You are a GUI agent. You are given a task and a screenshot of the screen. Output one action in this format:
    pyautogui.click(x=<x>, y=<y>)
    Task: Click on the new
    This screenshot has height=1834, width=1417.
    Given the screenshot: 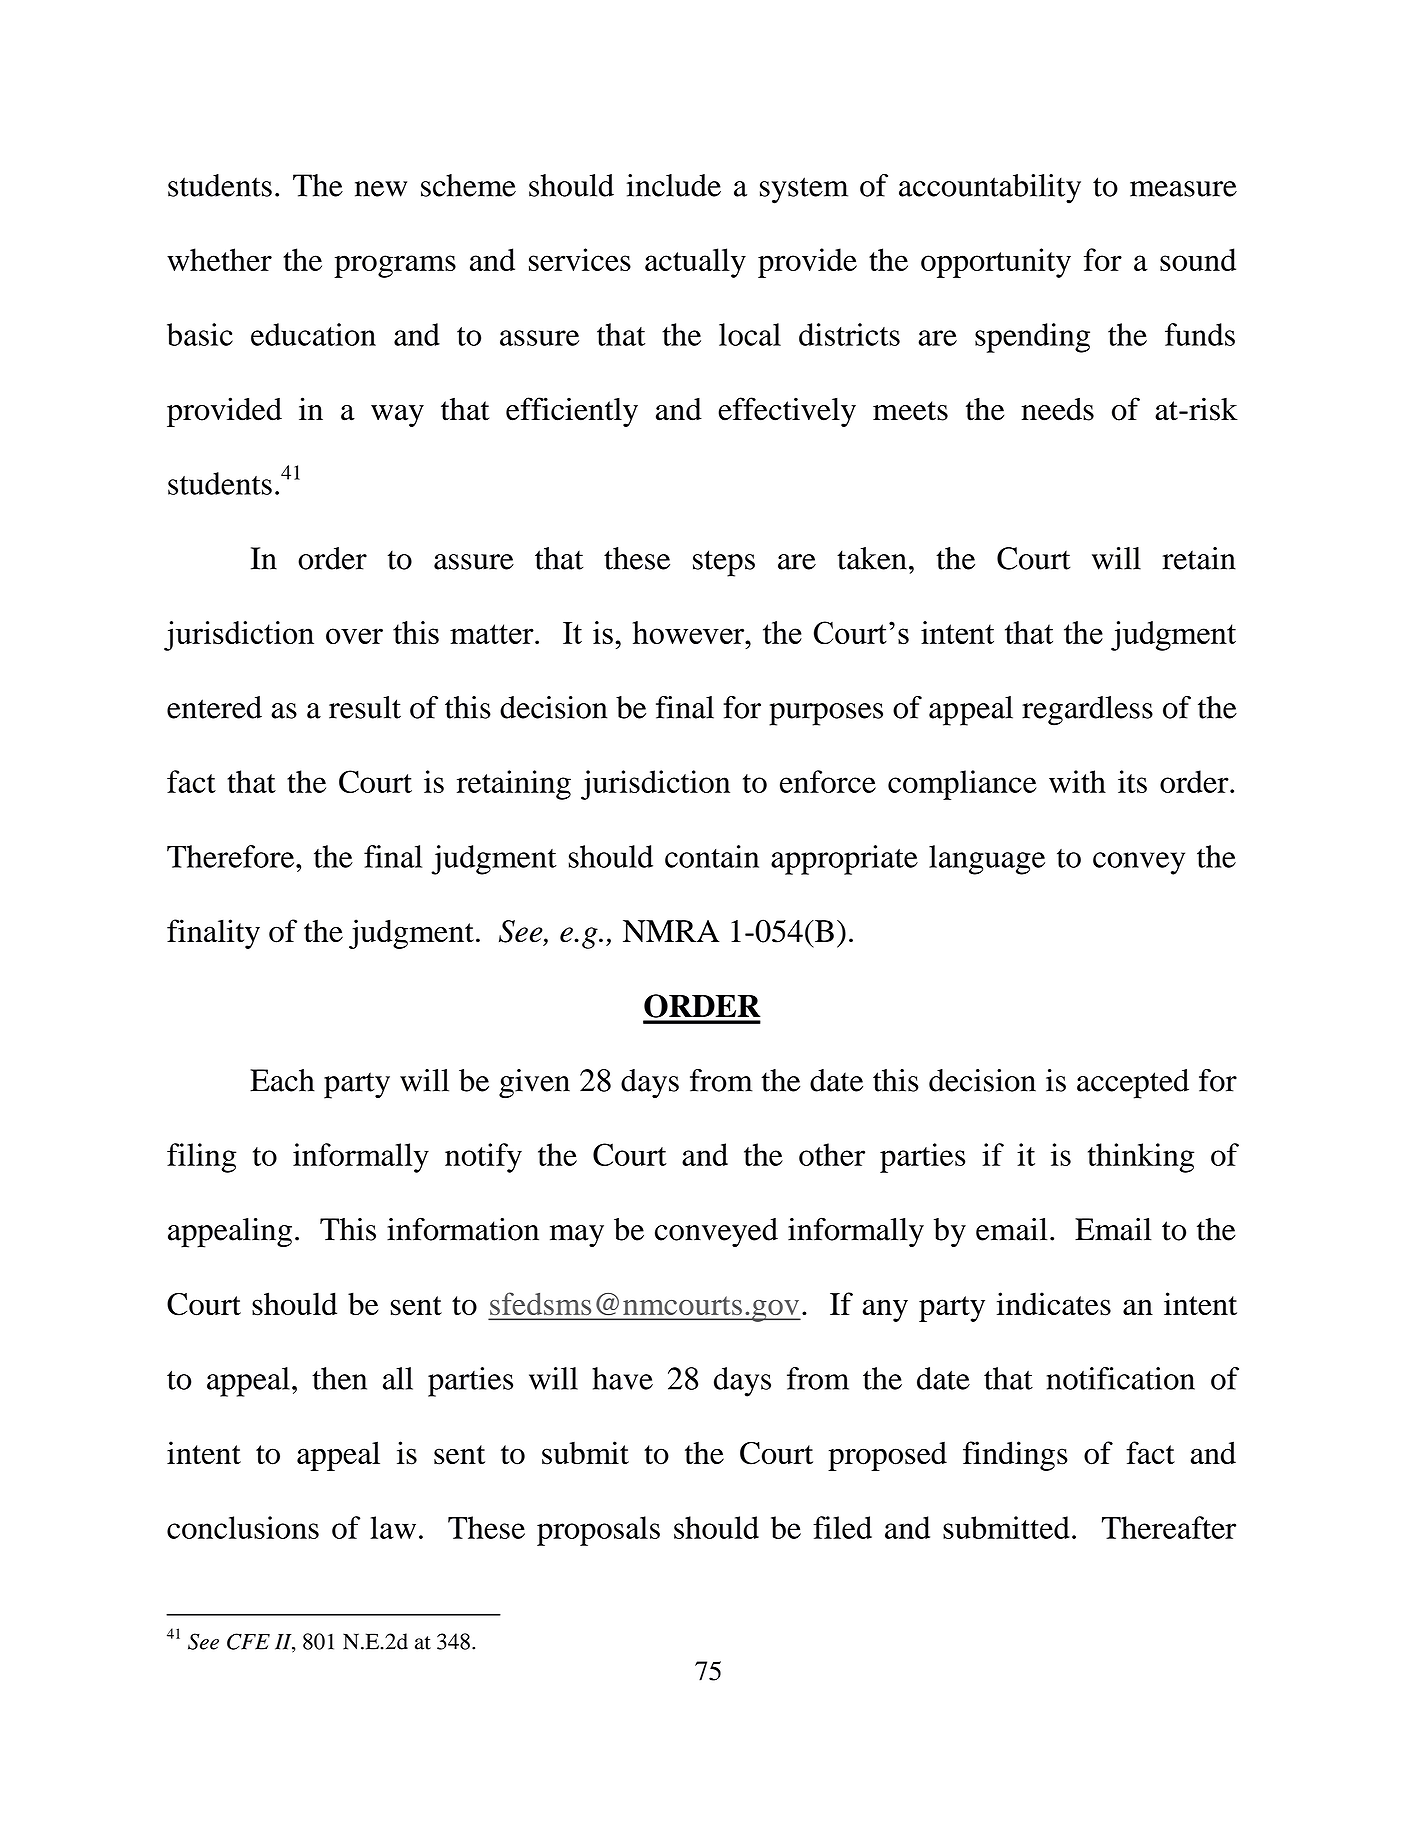 What is the action you would take?
    pyautogui.click(x=381, y=189)
